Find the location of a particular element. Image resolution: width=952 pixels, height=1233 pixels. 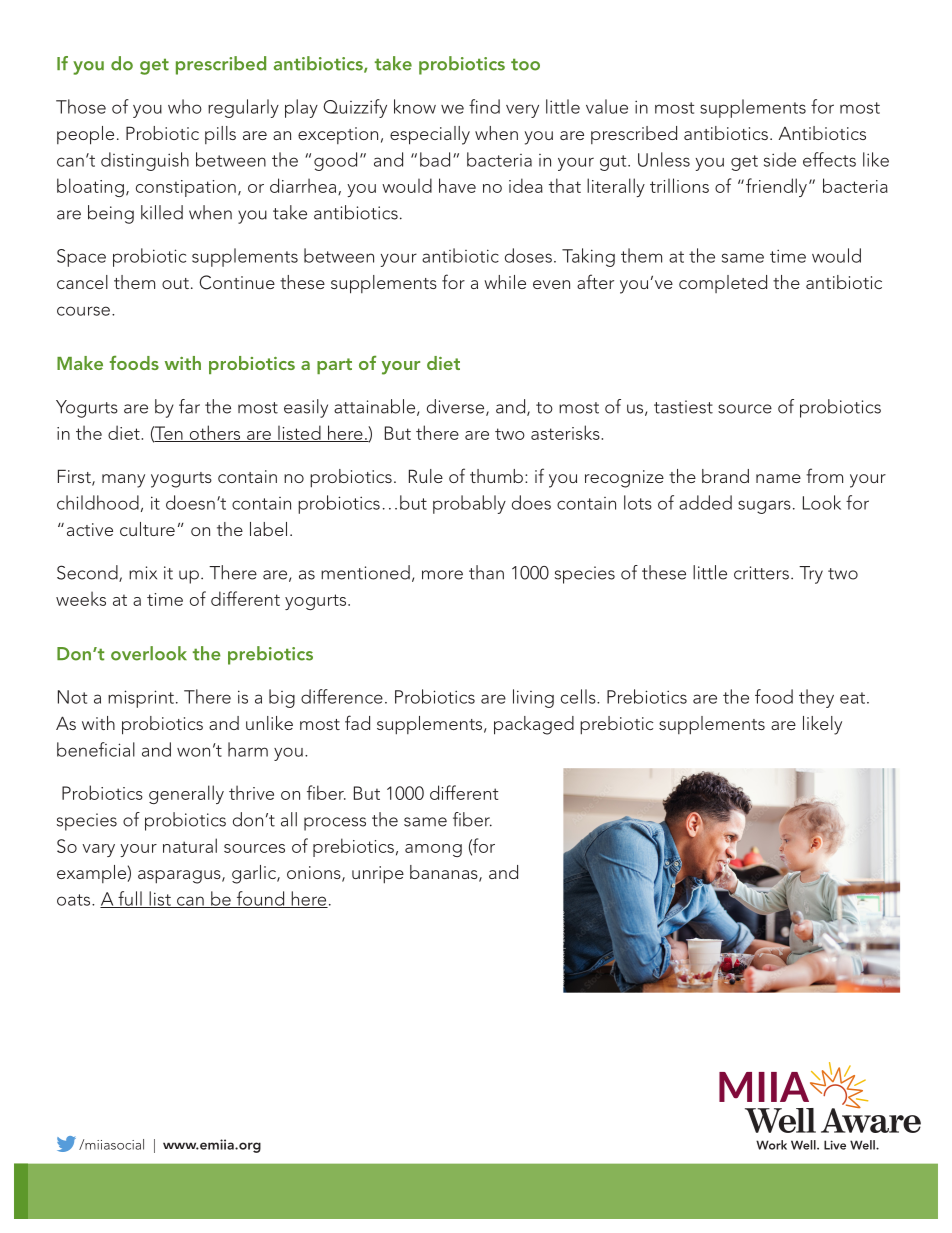

living is located at coordinates (533, 698).
